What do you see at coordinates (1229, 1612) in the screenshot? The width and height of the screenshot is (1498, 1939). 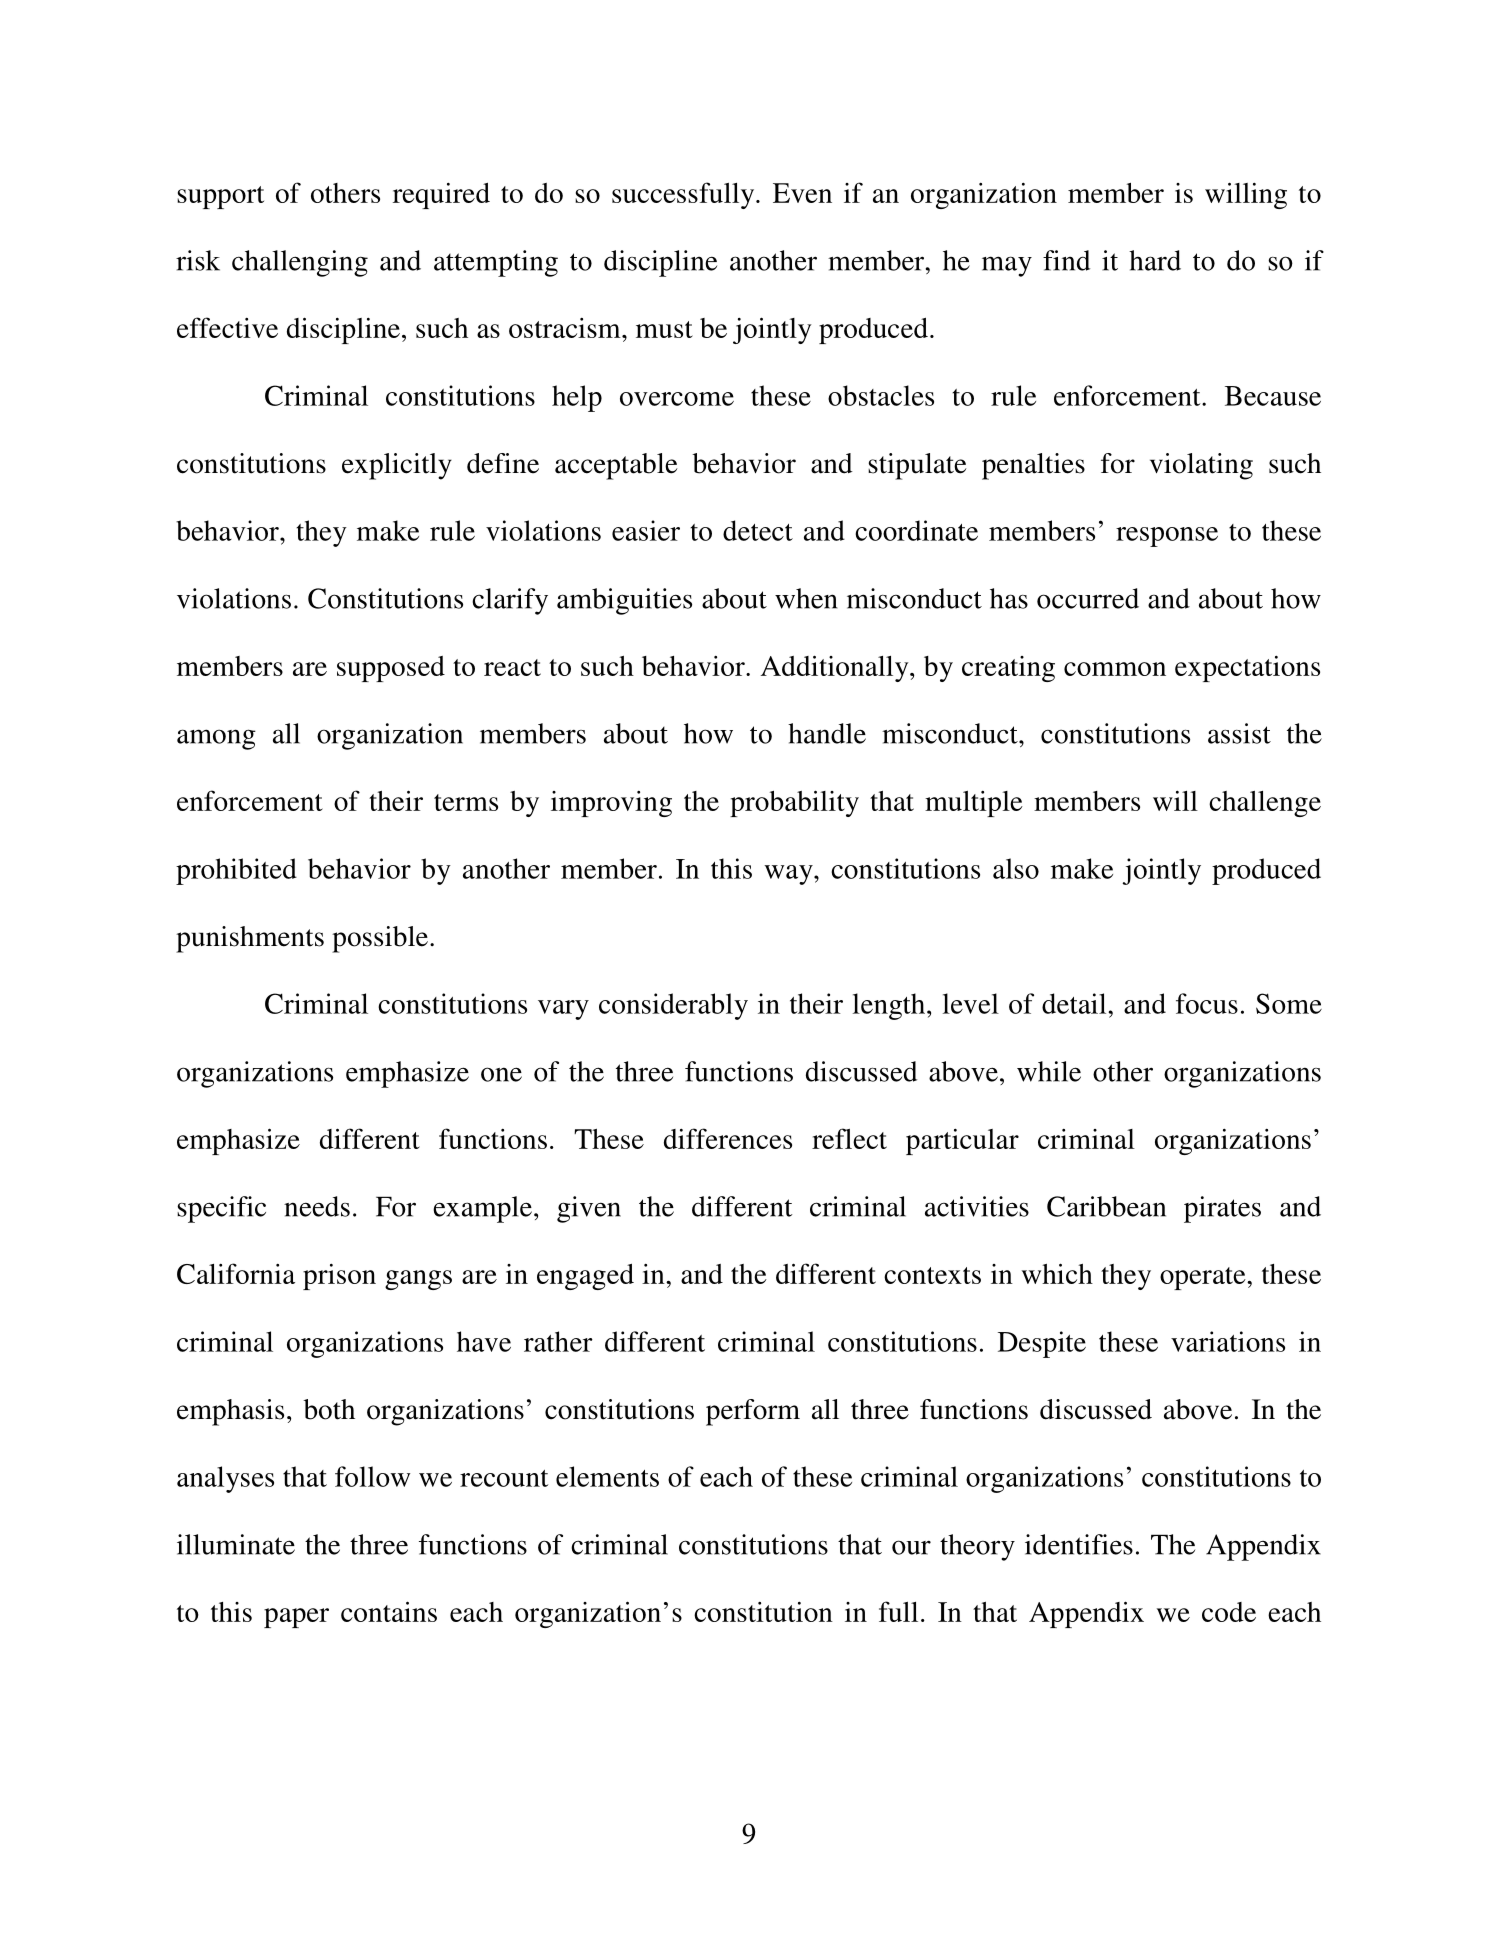 I see `code` at bounding box center [1229, 1612].
